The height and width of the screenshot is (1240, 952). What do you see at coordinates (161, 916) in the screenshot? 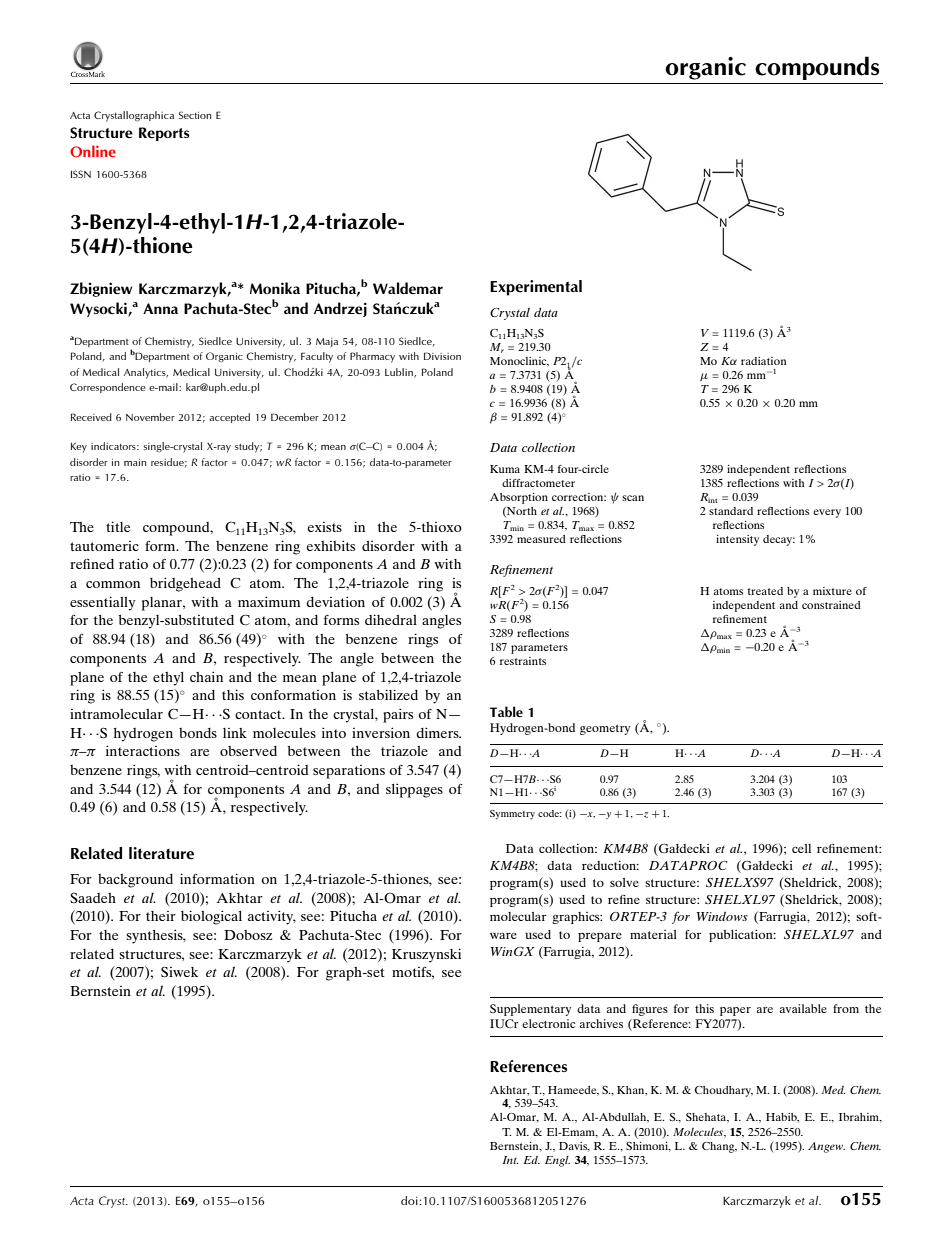
I see `their` at bounding box center [161, 916].
